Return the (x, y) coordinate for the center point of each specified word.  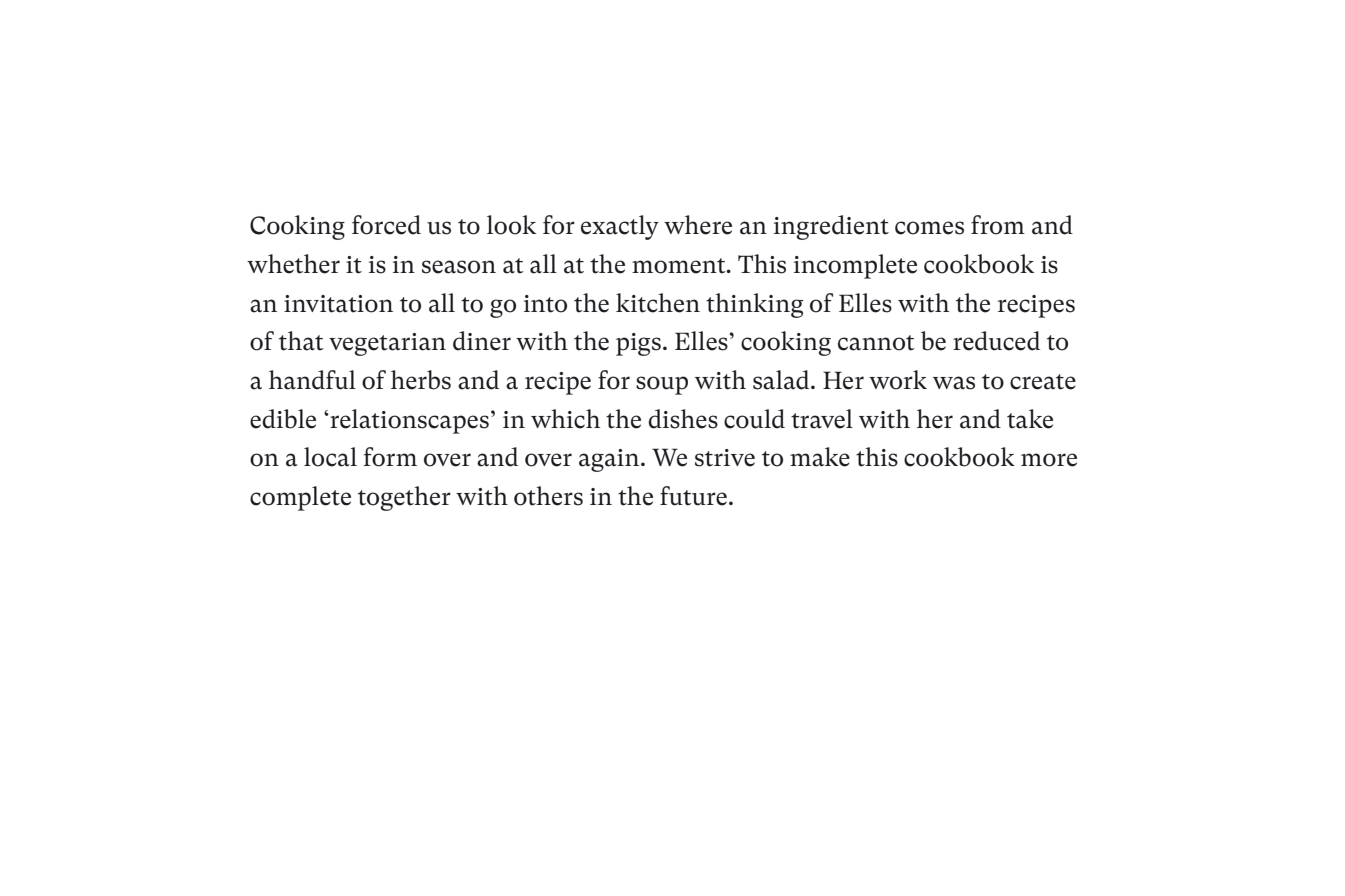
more (1049, 460)
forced (386, 225)
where (698, 225)
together (404, 498)
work (898, 380)
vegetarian (387, 344)
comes (929, 228)
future (693, 496)
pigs (638, 344)
